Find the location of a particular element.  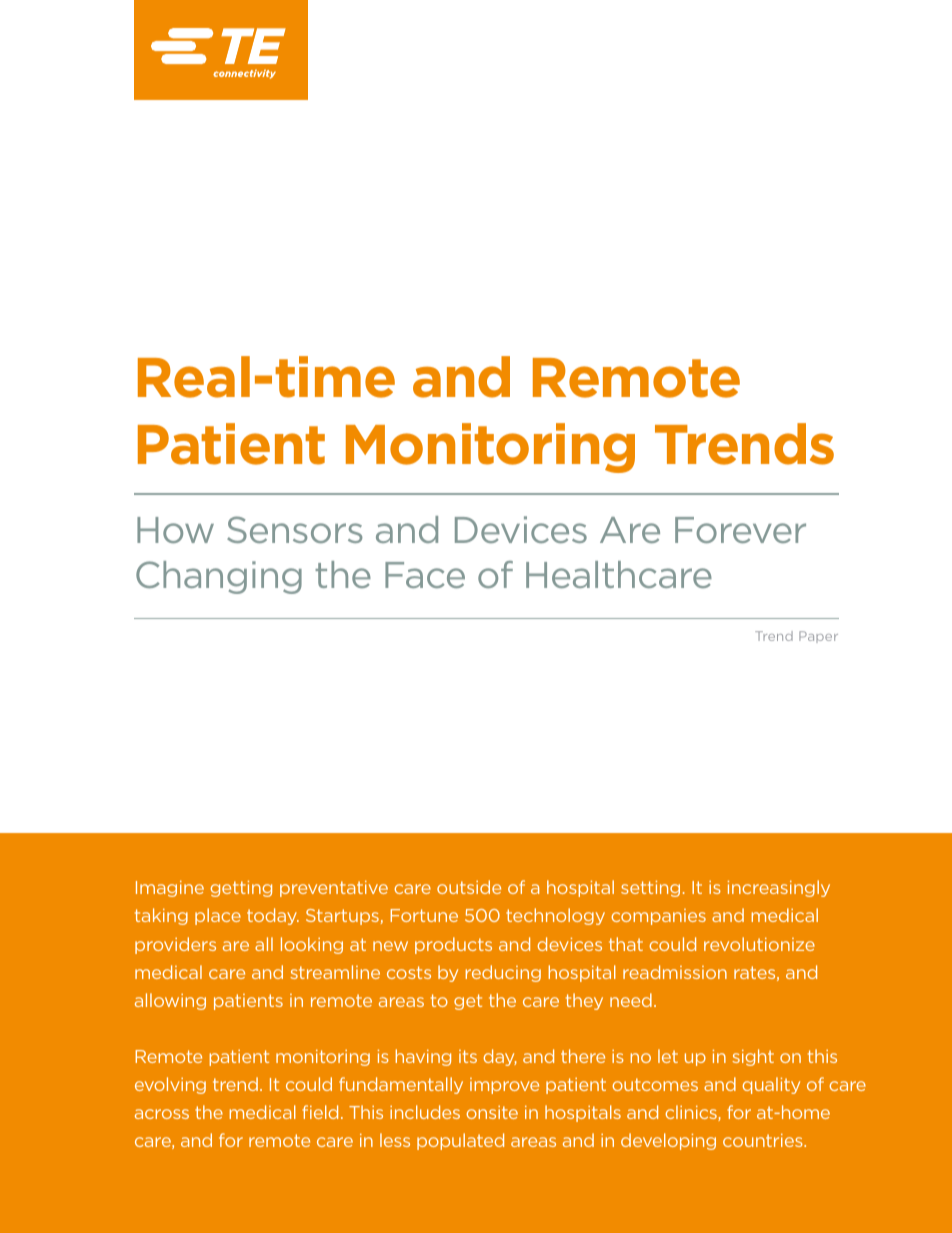

setting is located at coordinates (650, 889).
